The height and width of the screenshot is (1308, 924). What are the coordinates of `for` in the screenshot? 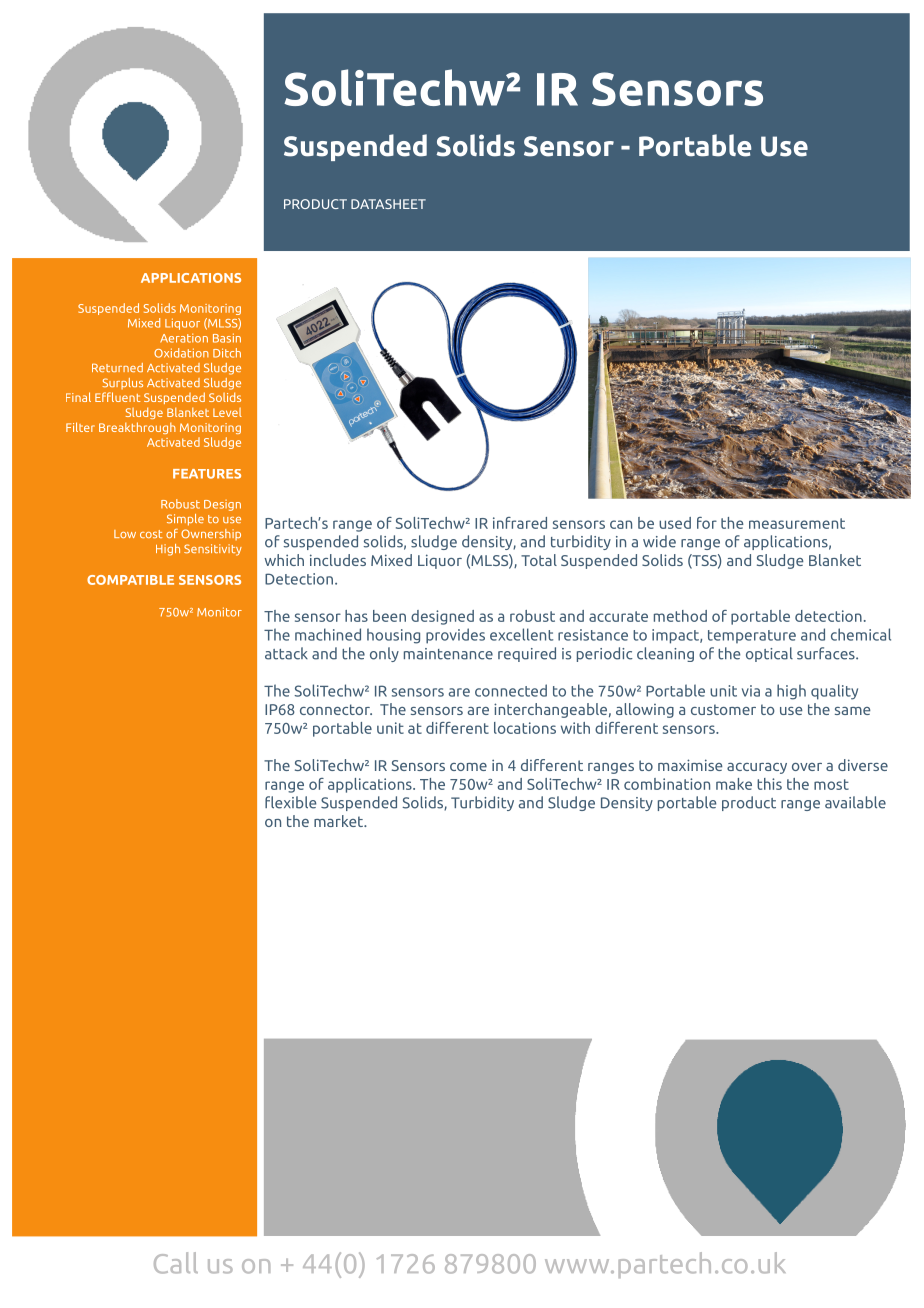 It's located at (707, 523).
